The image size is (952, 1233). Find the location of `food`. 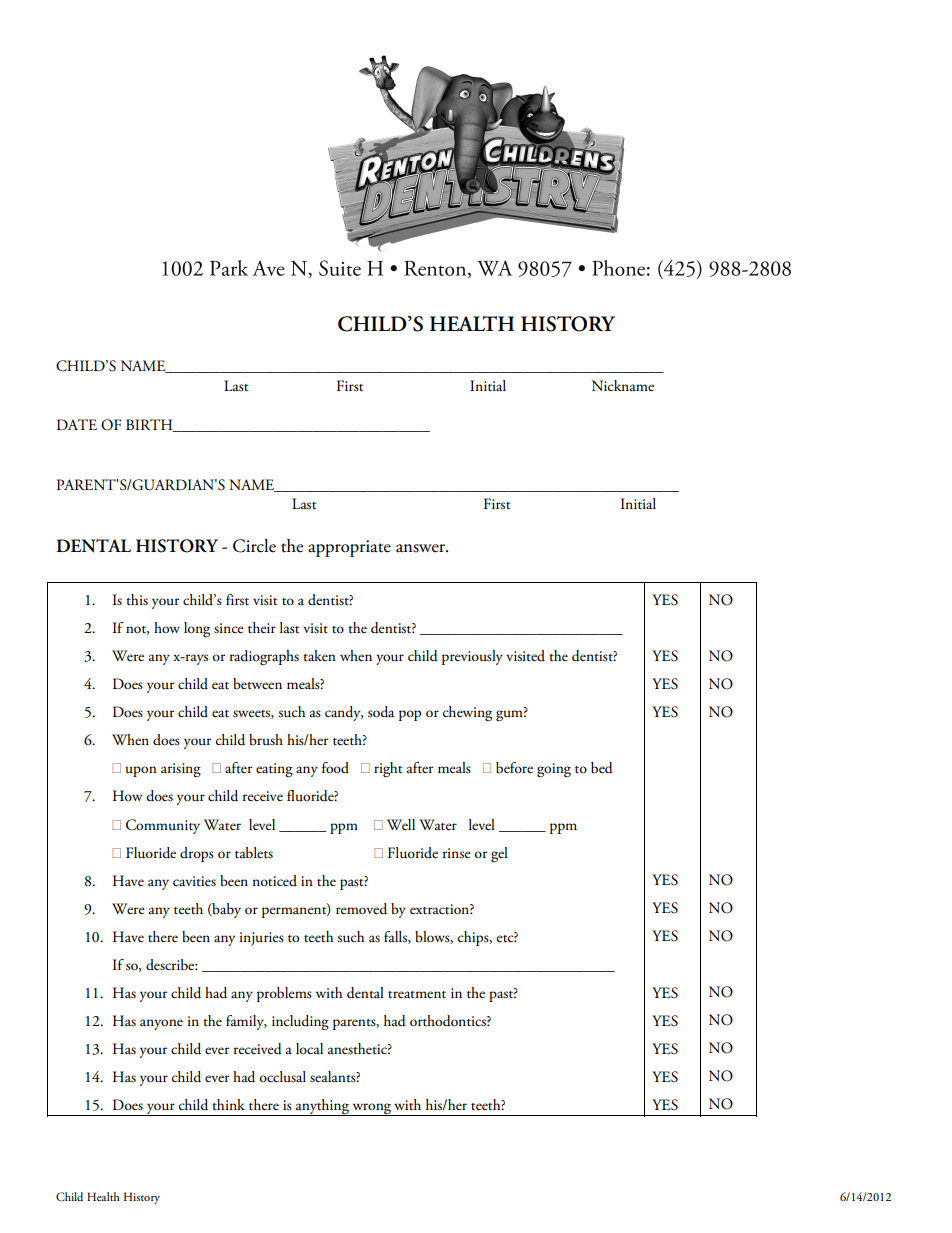

food is located at coordinates (335, 767).
